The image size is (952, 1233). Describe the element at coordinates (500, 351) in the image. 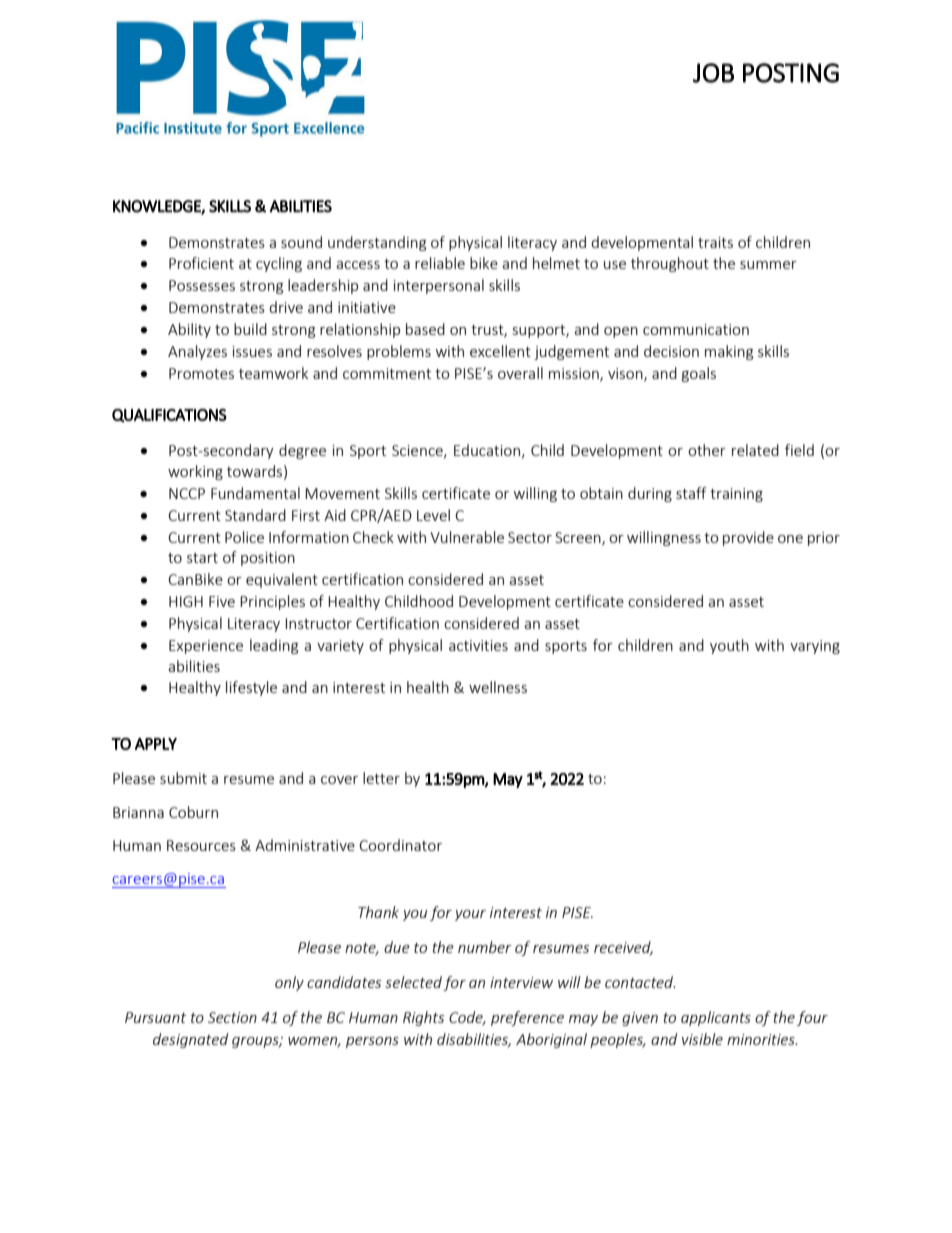

I see `excellent` at that location.
